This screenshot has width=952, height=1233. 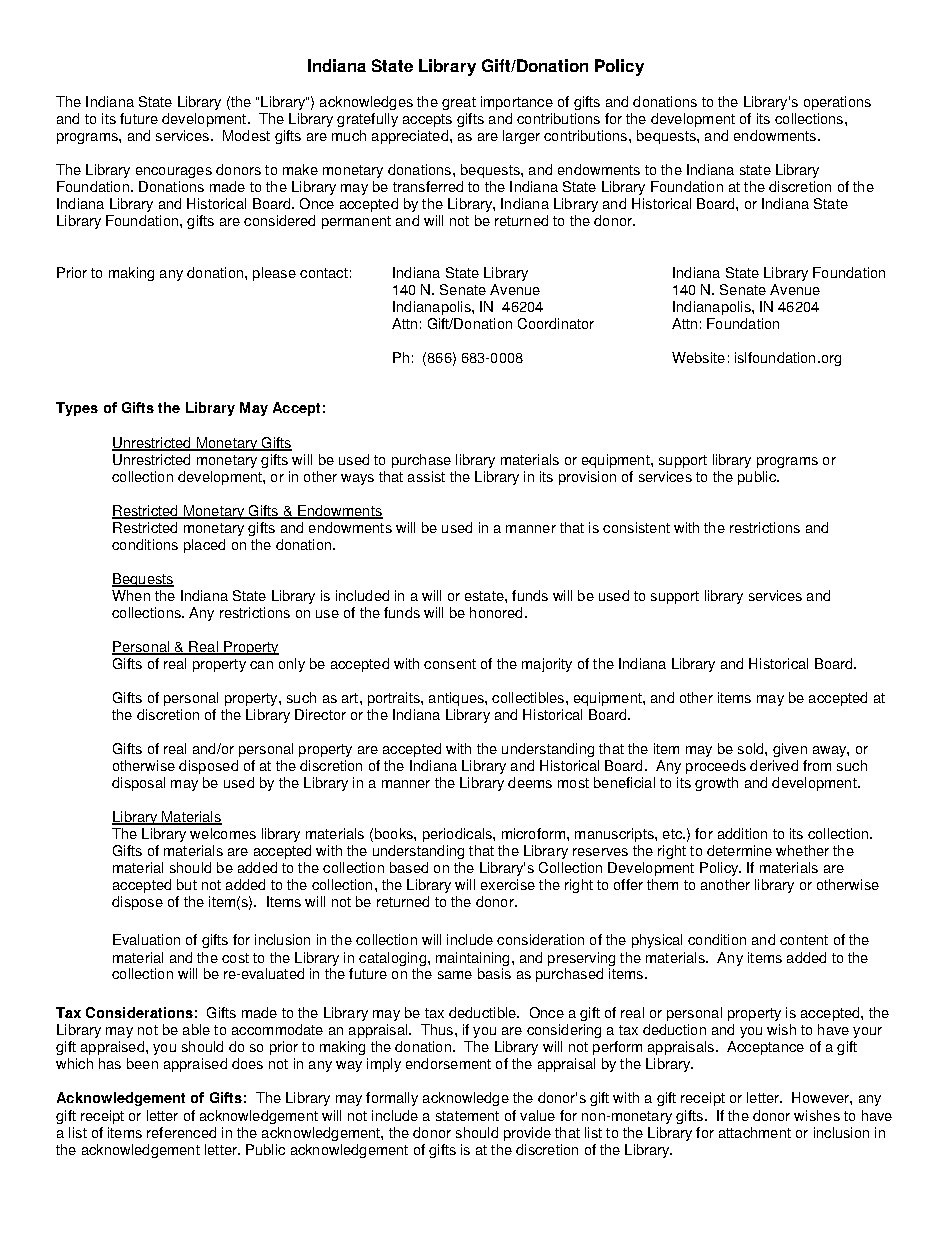 I want to click on honored, so click(x=496, y=612).
